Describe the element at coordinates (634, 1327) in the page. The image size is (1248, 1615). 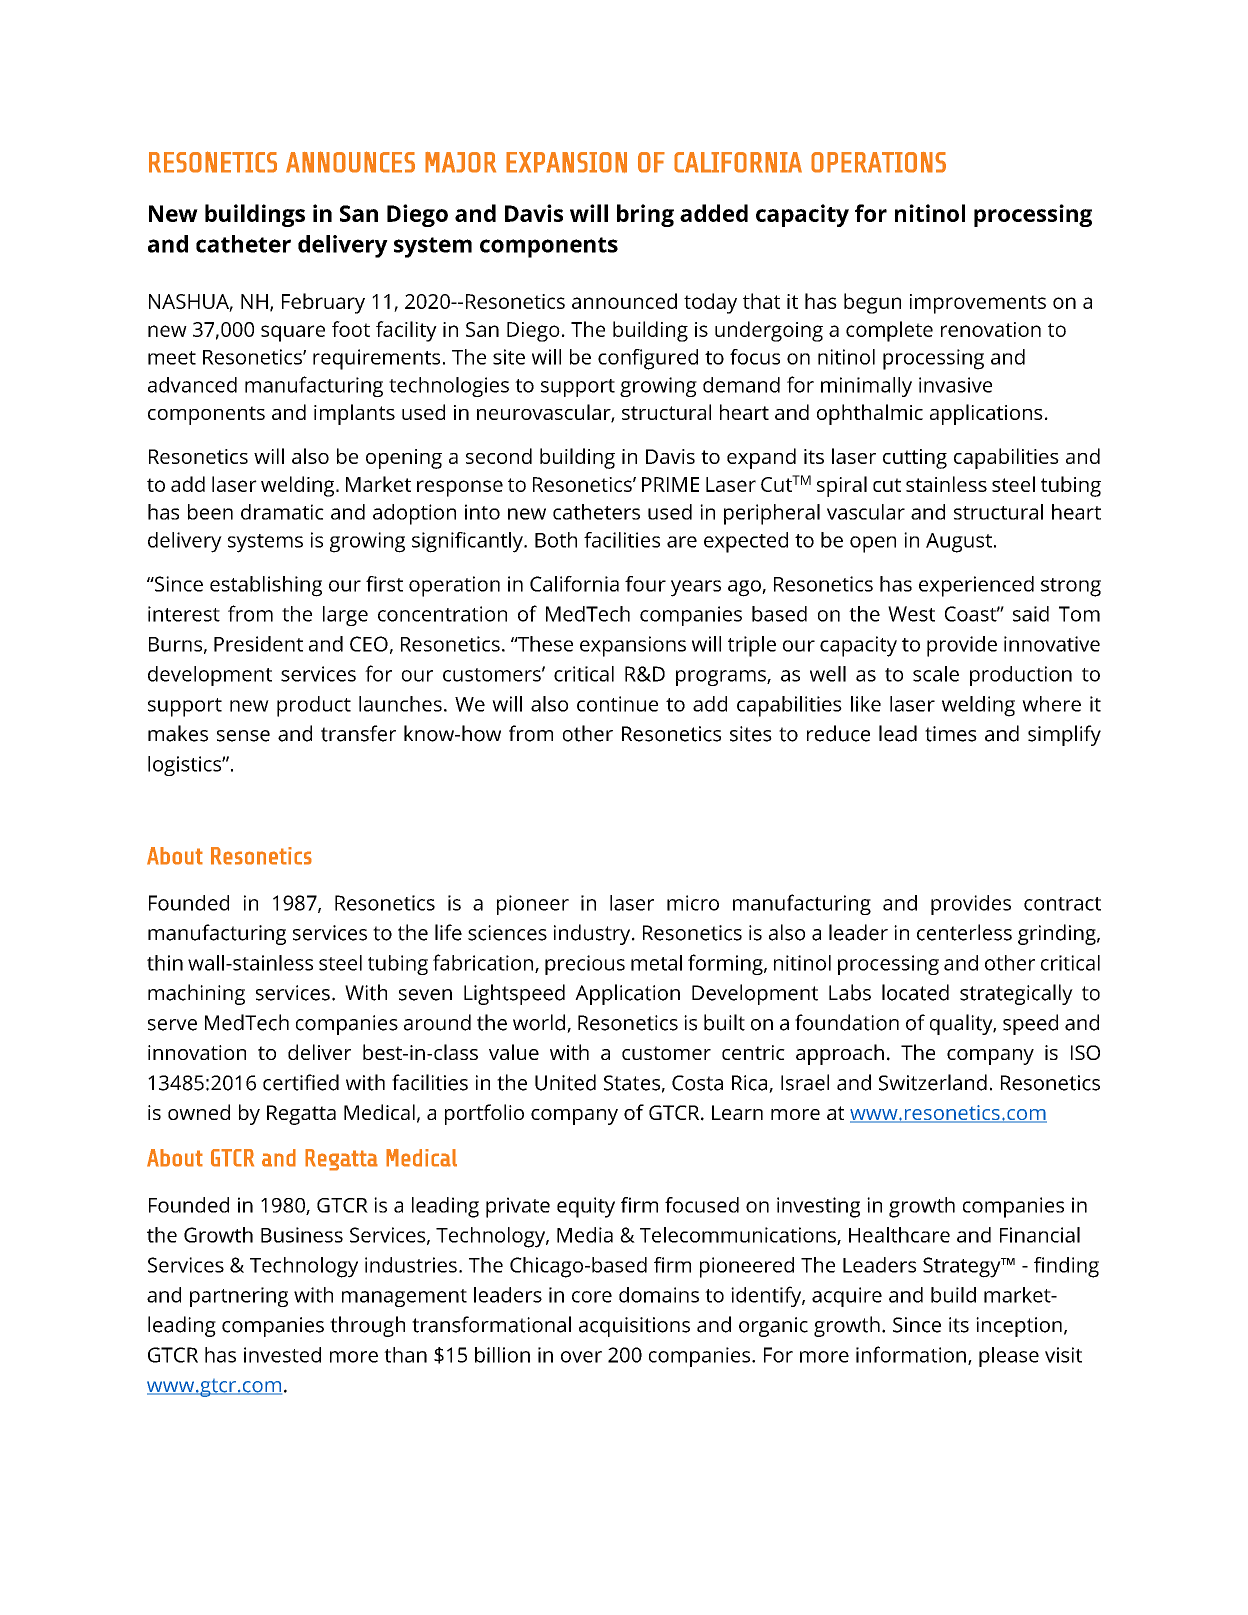
I see `acquisitions` at that location.
